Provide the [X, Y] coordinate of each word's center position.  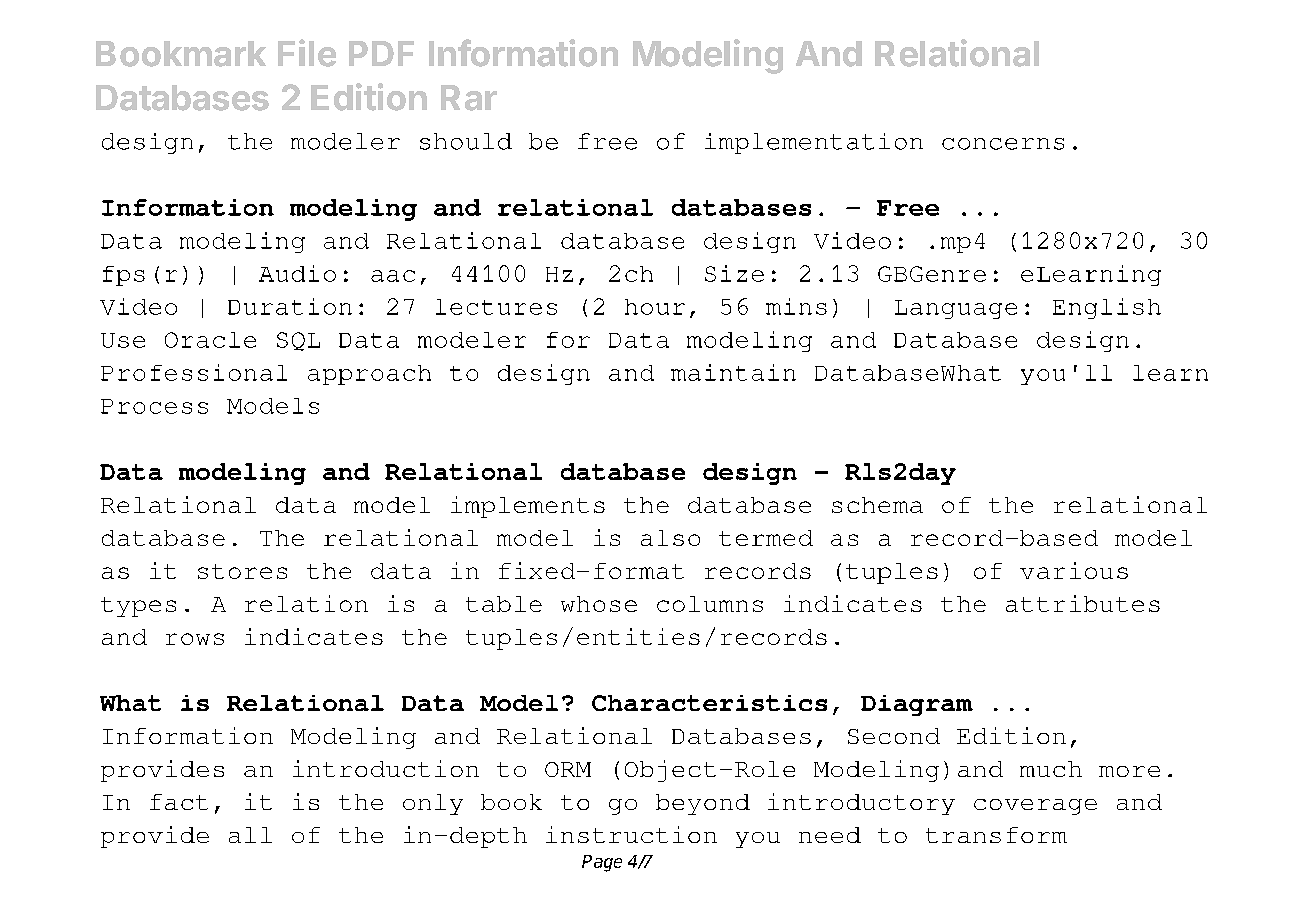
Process [154, 406]
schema [877, 505]
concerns [1003, 144]
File [307, 53]
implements [528, 507]
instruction [631, 834]
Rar [469, 98]
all [250, 835]
